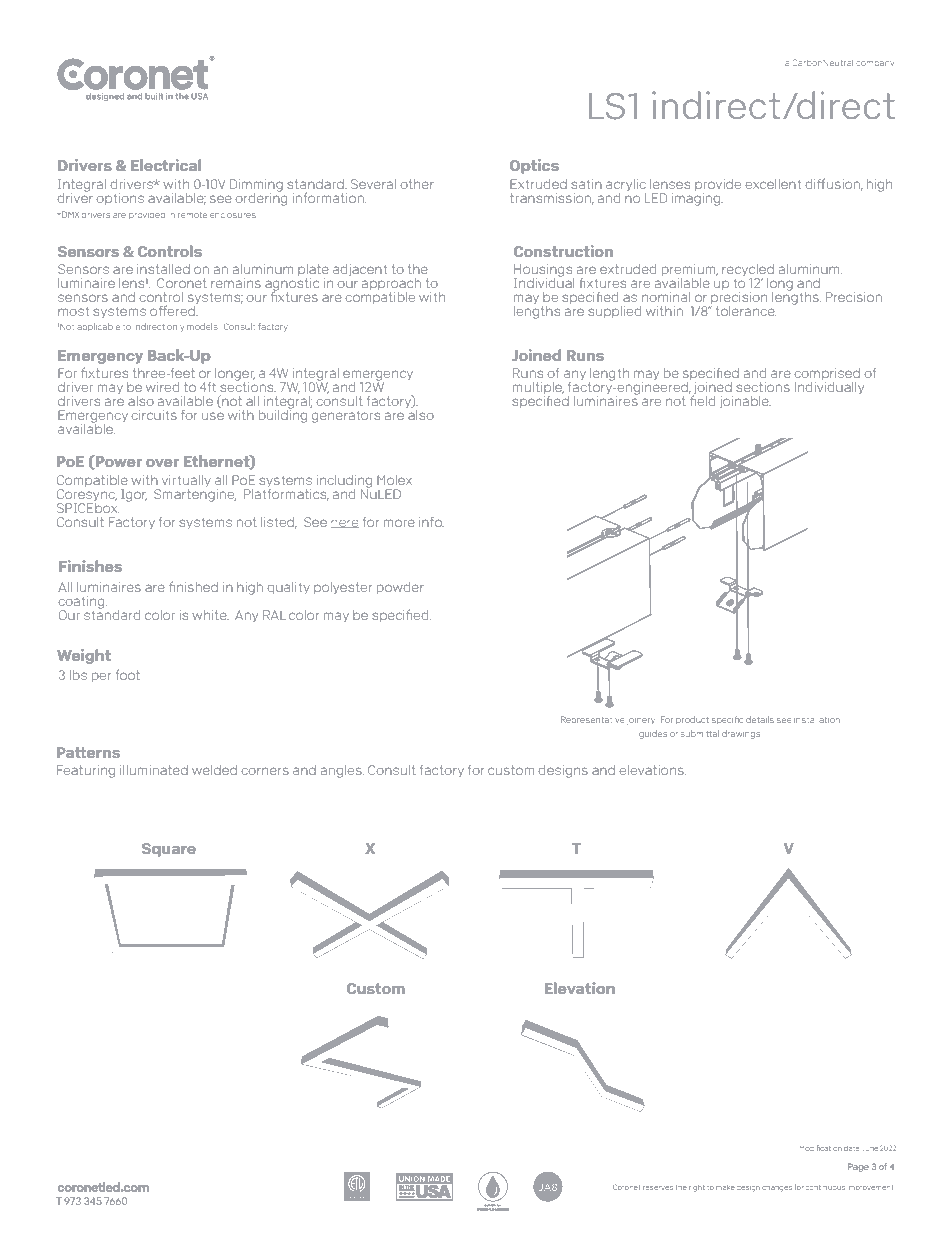 The height and width of the screenshot is (1233, 952). Describe the element at coordinates (342, 771) in the screenshot. I see `angles` at that location.
